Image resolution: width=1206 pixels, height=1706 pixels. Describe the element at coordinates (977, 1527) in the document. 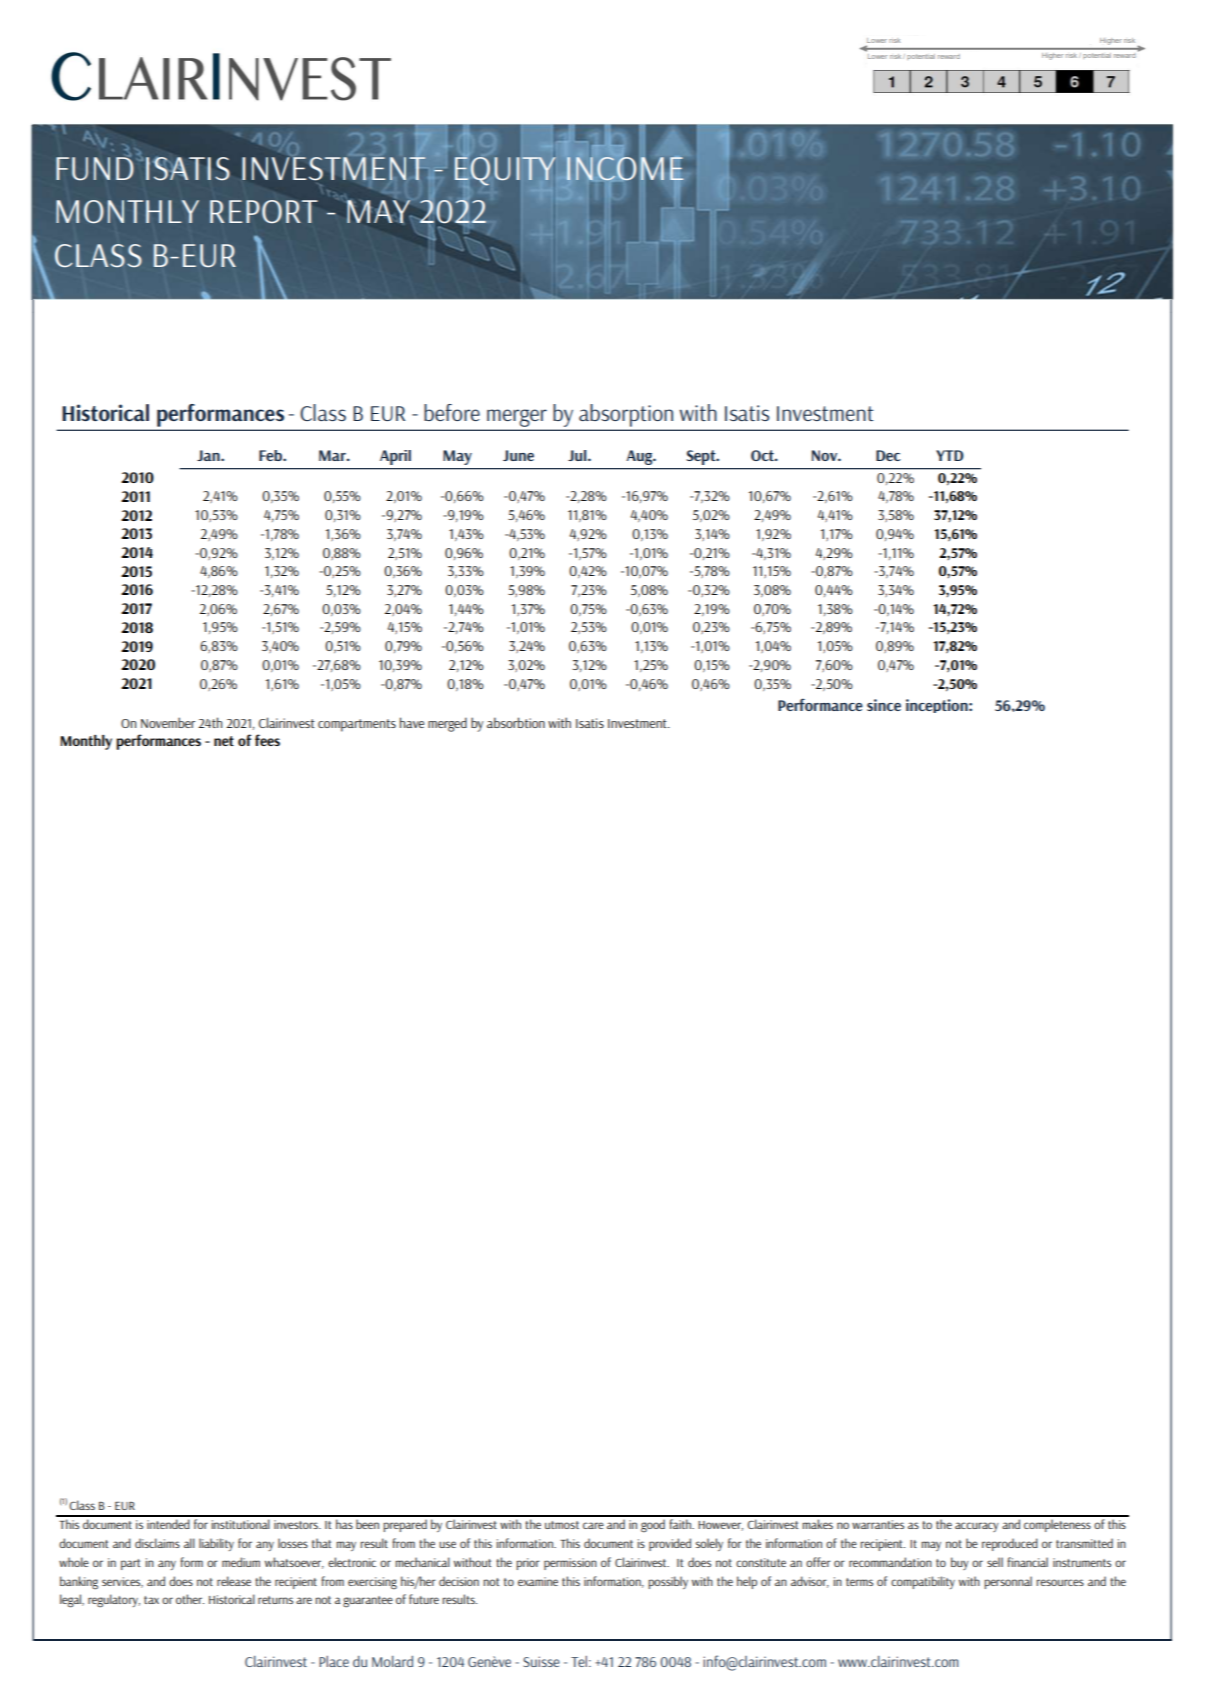

I see `accuracy` at that location.
